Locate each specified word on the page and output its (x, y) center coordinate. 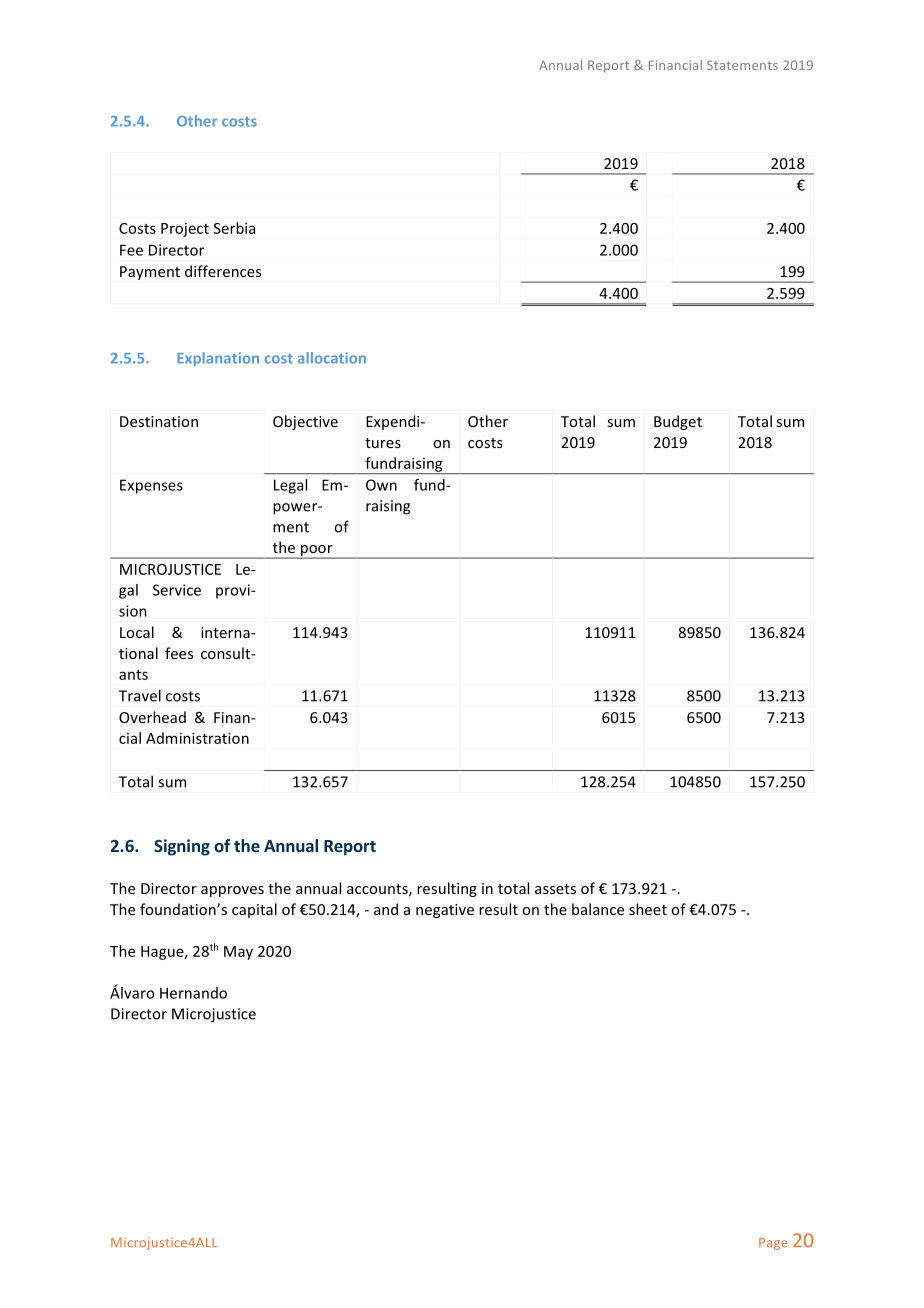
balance (598, 909)
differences (223, 271)
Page (773, 1244)
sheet (648, 909)
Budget (678, 422)
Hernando (193, 993)
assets (555, 889)
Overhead (152, 717)
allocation (332, 358)
